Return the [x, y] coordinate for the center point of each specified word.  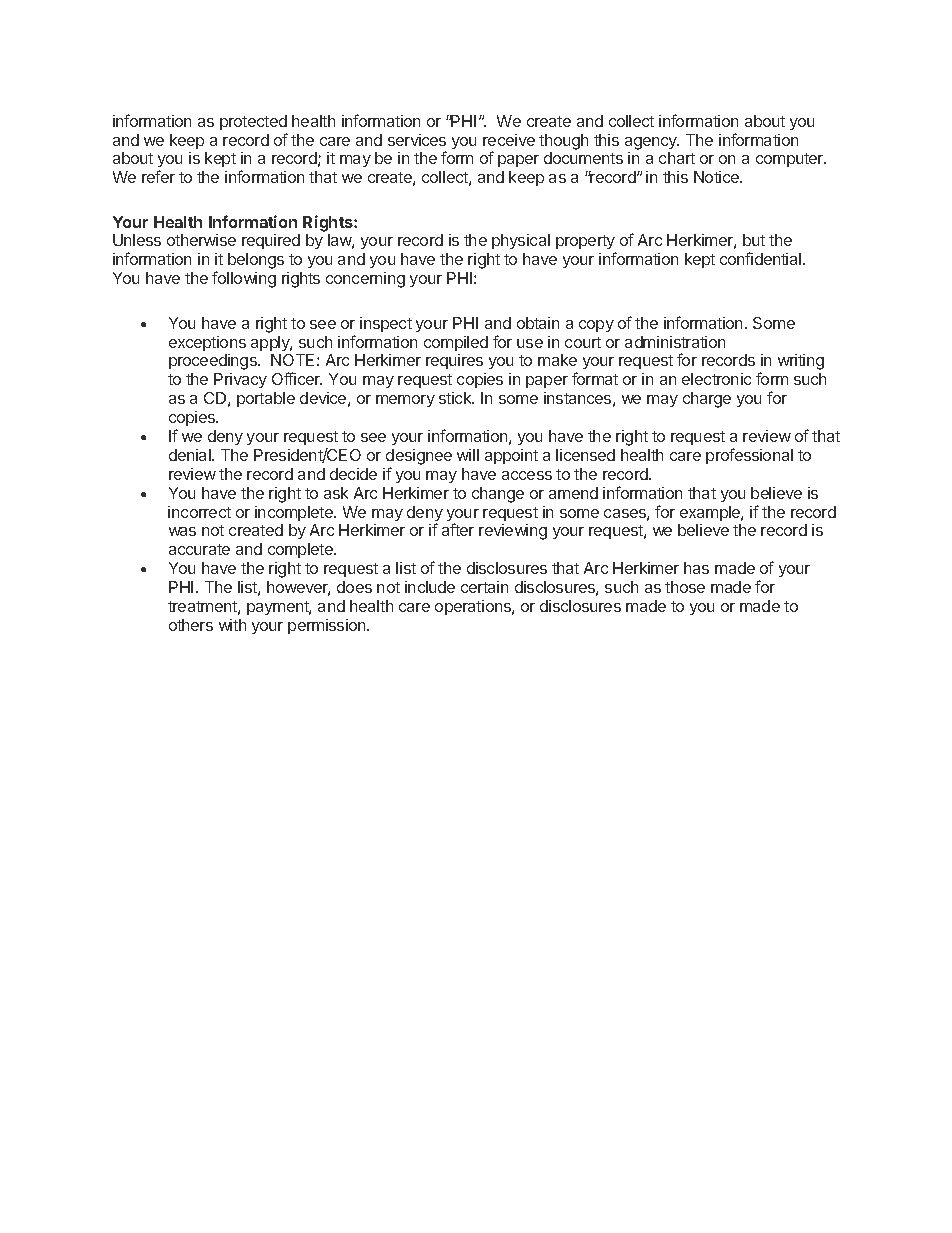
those [685, 587]
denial [191, 455]
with [232, 625]
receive [509, 140]
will [468, 455]
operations [474, 607]
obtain [538, 323]
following [244, 279]
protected [253, 122]
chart [677, 158]
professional [749, 456]
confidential [762, 258]
